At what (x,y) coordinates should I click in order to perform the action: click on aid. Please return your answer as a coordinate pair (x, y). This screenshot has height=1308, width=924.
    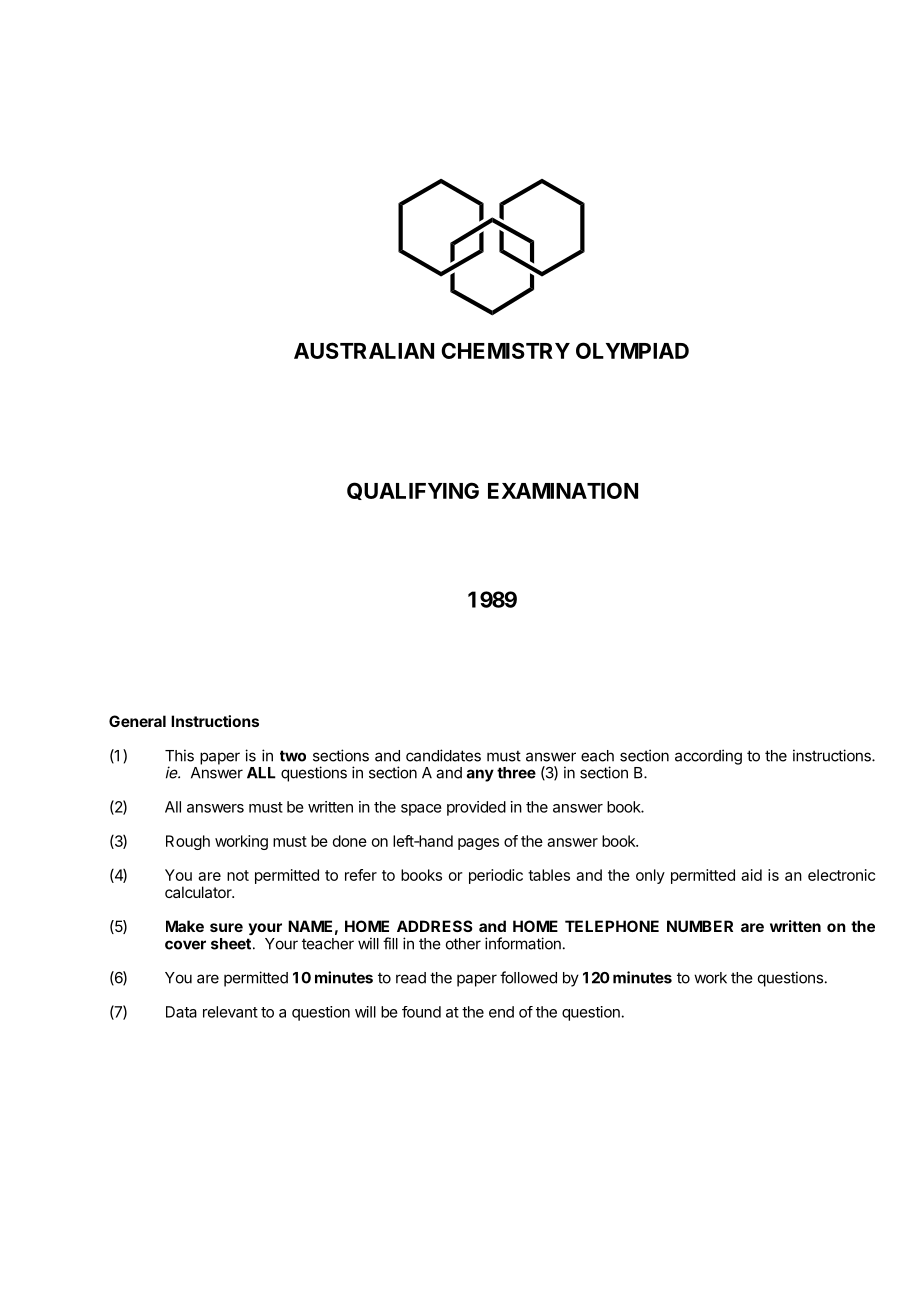
    Looking at the image, I should click on (751, 875).
